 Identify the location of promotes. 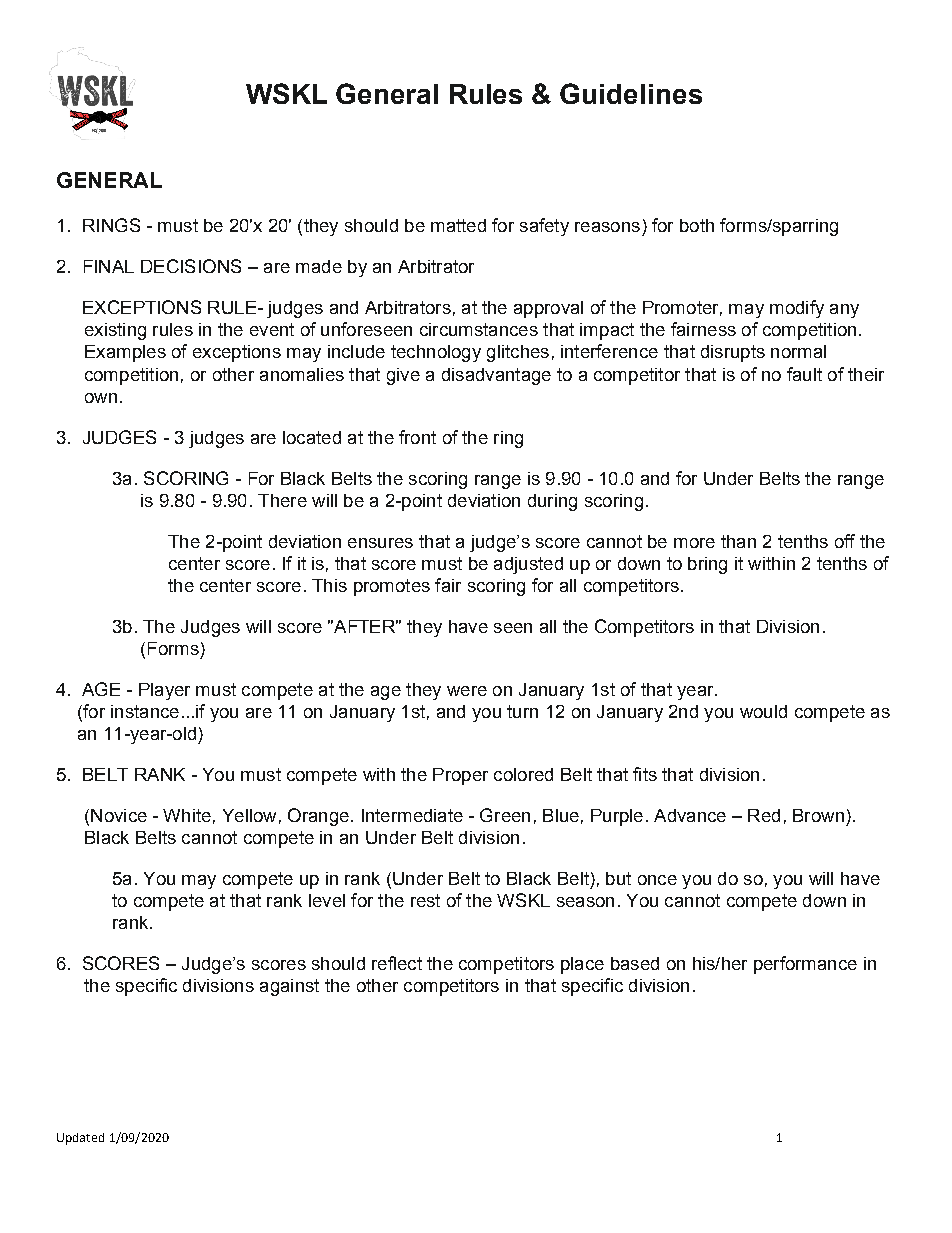
(392, 587).
